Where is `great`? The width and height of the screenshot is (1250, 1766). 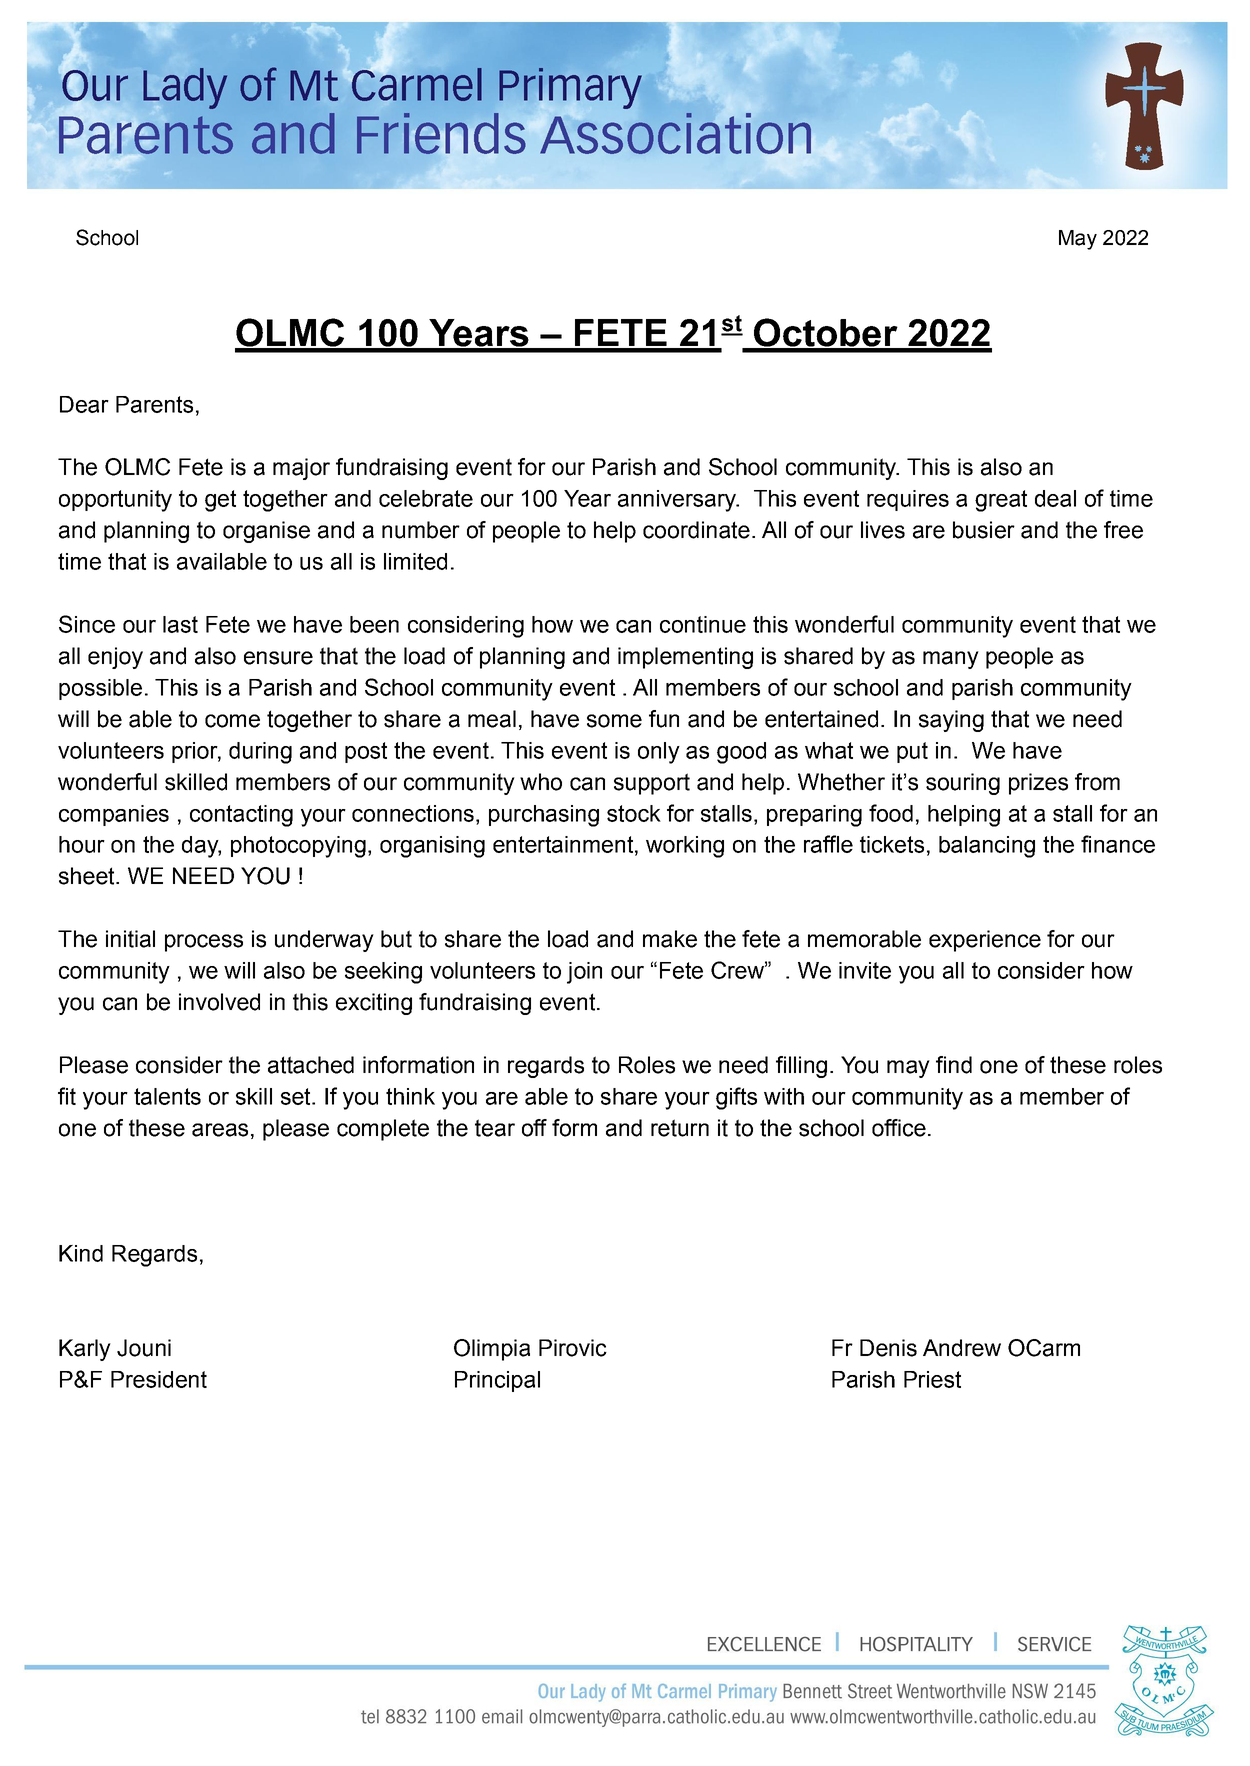
great is located at coordinates (1001, 501).
